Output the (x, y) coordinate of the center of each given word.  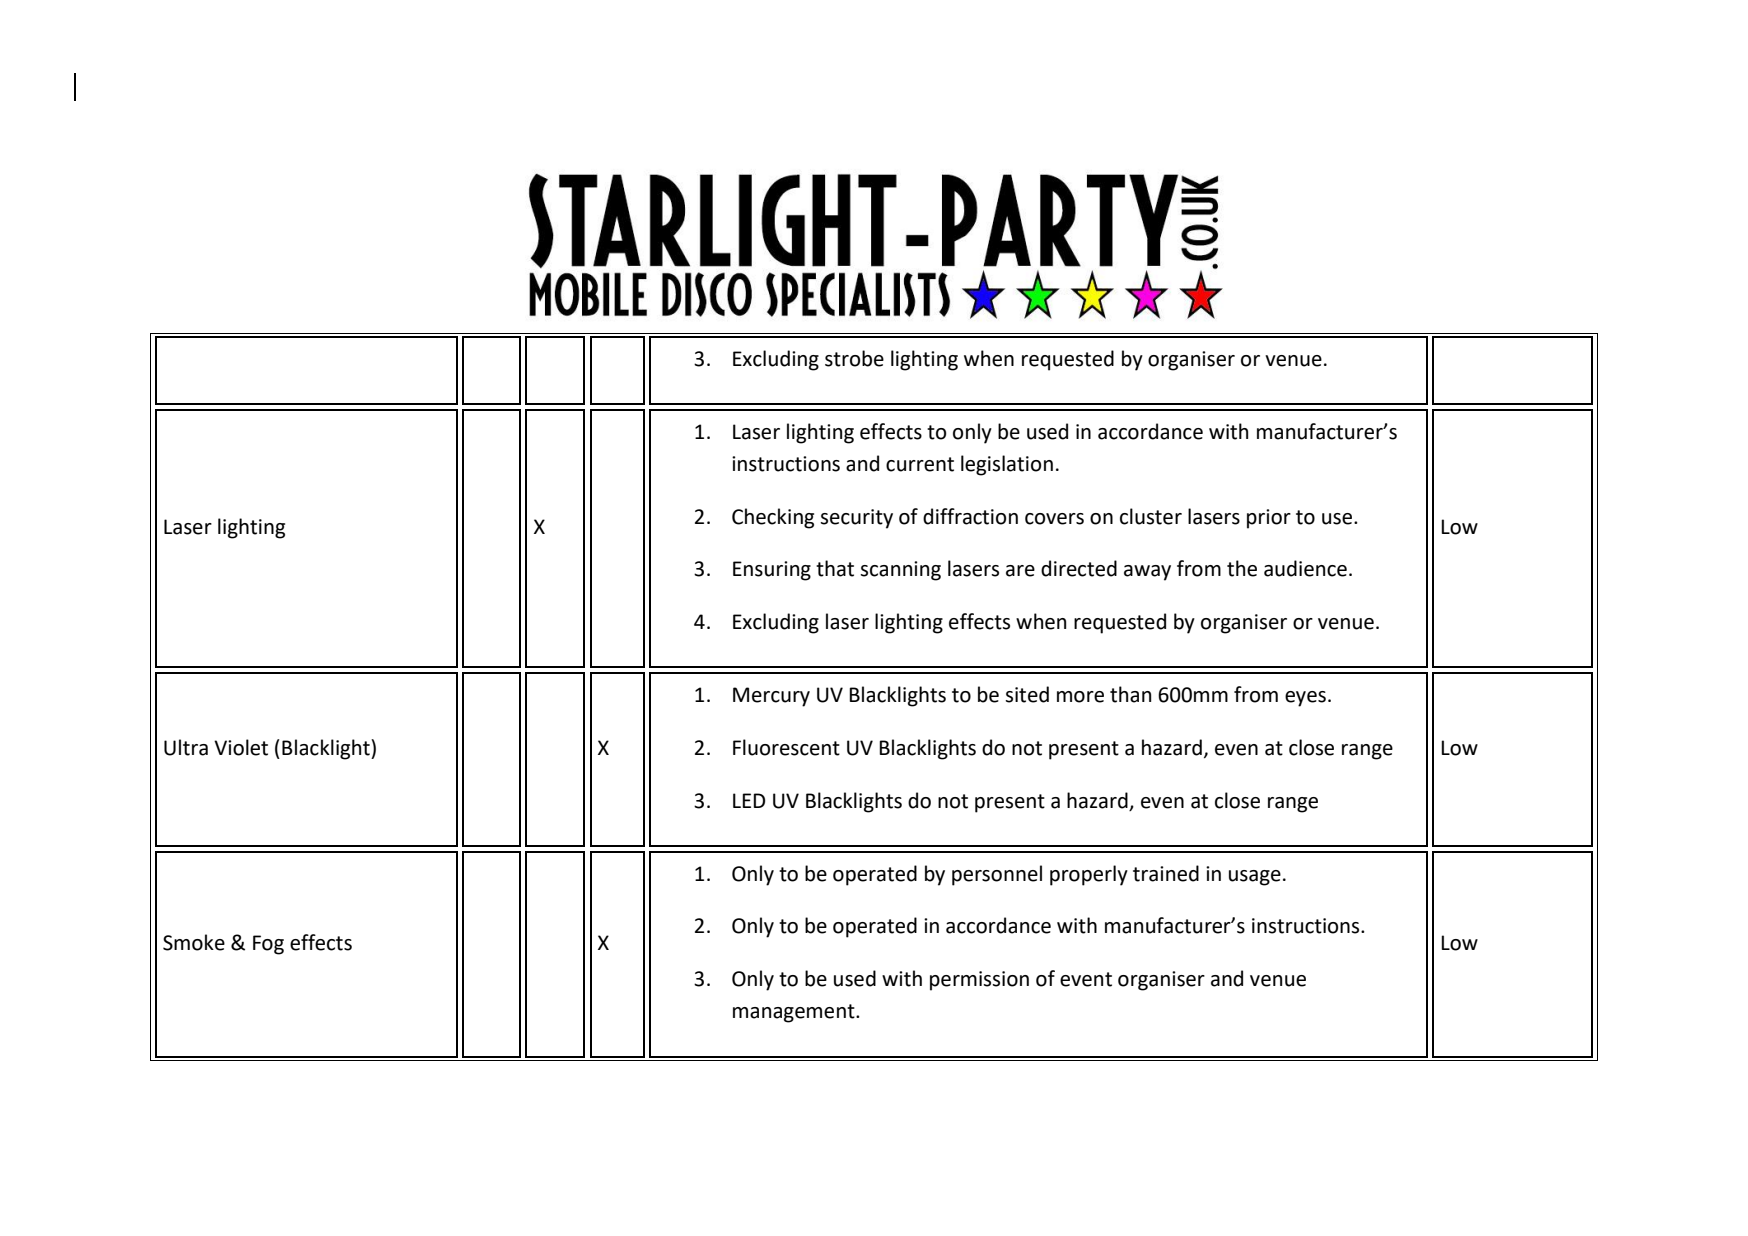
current (920, 464)
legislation (1007, 465)
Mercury (771, 697)
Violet (241, 747)
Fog (268, 945)
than (1130, 694)
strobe (854, 358)
